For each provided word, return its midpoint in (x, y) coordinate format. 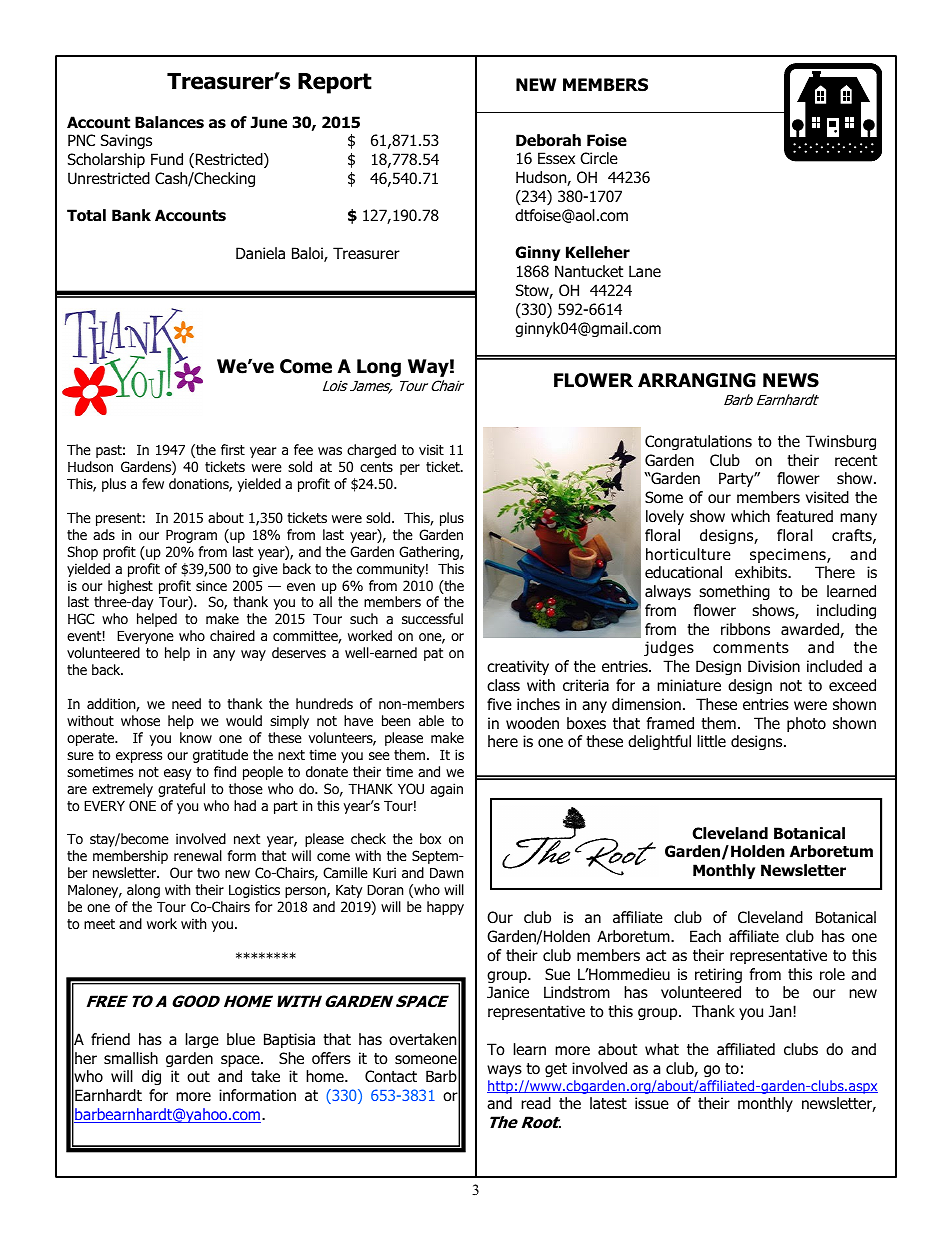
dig (151, 1077)
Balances (169, 122)
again (446, 790)
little (712, 741)
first (233, 449)
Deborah (548, 140)
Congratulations (698, 442)
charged (371, 451)
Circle (599, 158)
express (139, 757)
